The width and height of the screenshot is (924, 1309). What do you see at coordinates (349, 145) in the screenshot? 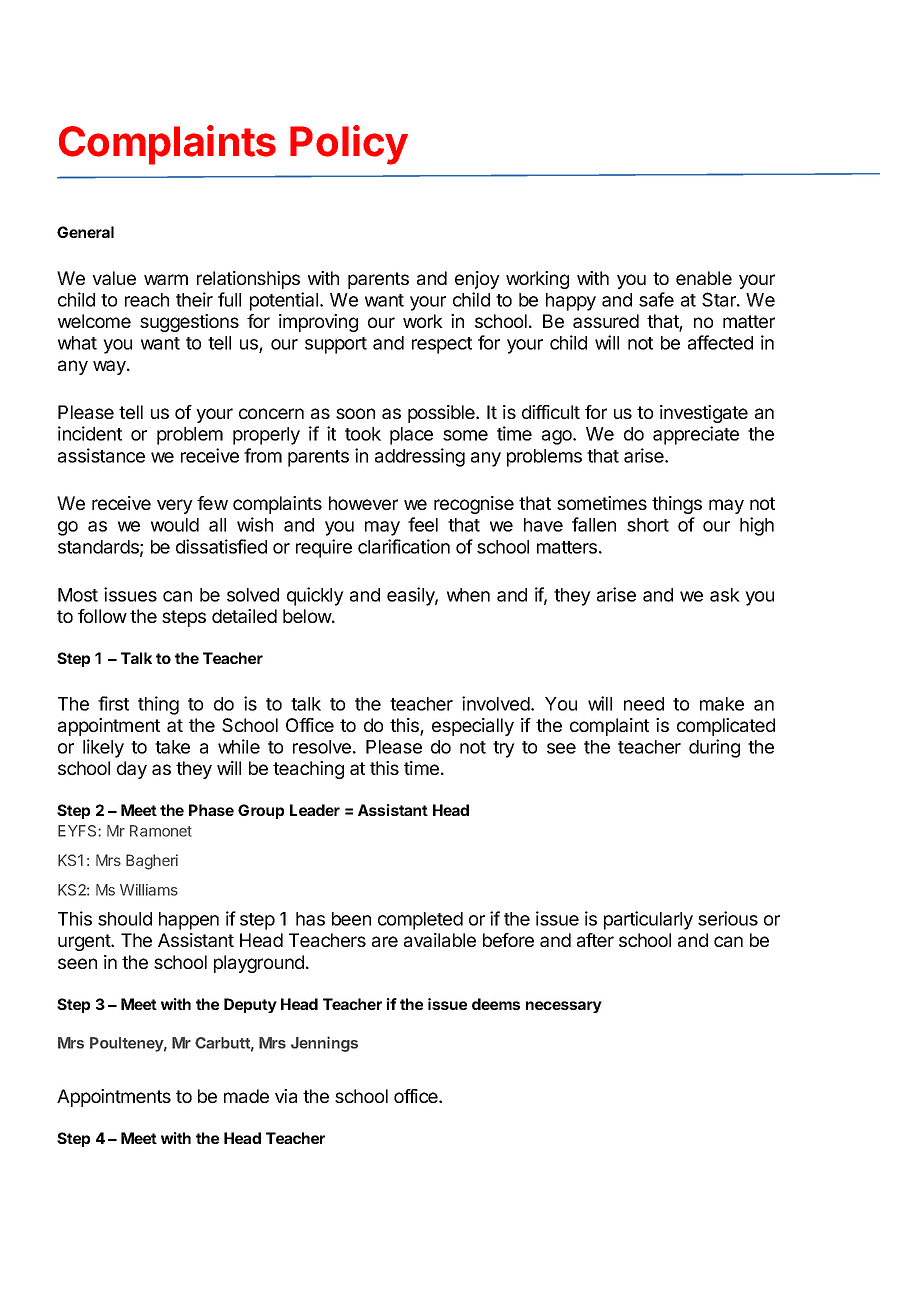
I see `Policy` at bounding box center [349, 145].
